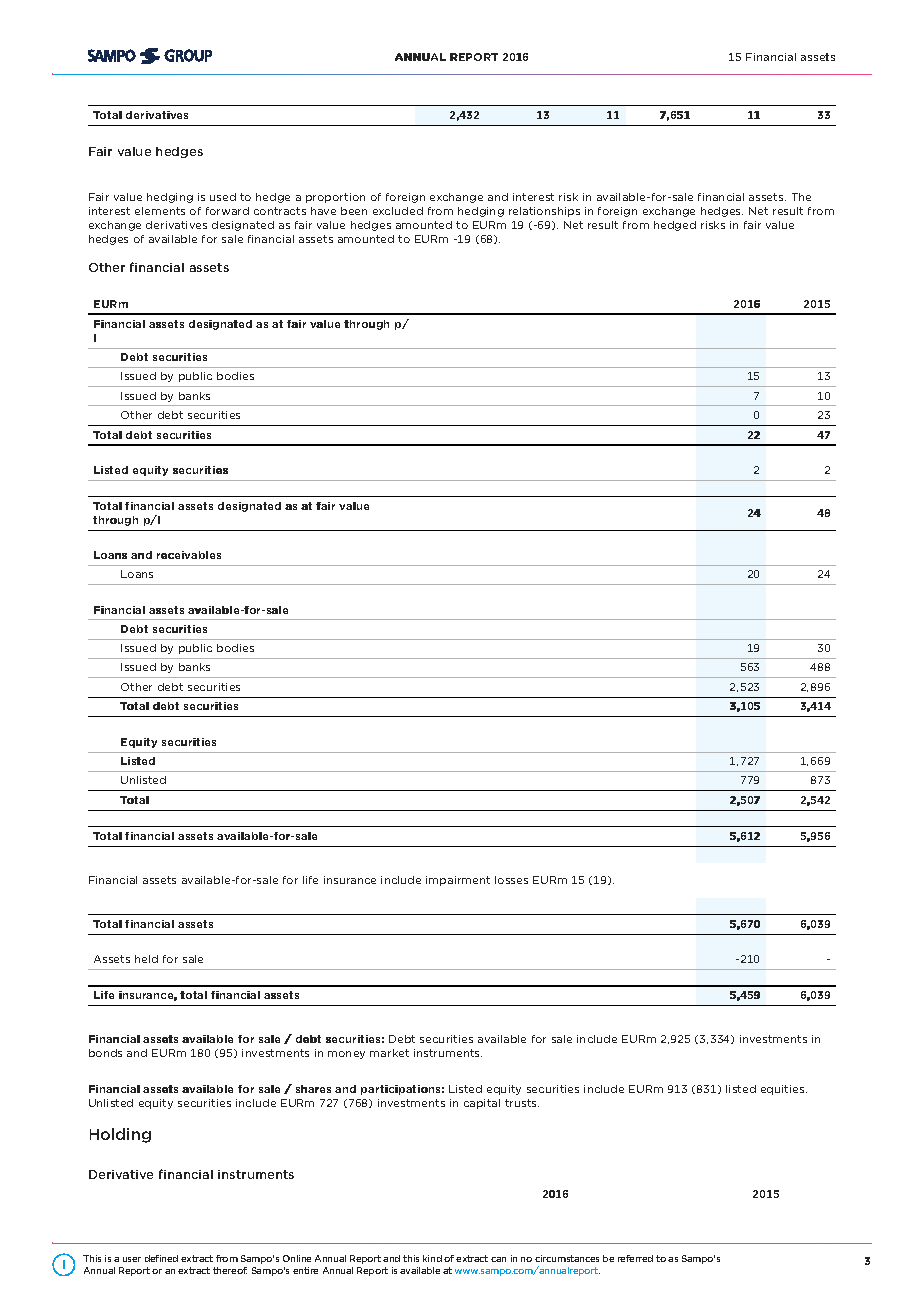 This page has height=1308, width=924. I want to click on bonds, so click(105, 1053).
